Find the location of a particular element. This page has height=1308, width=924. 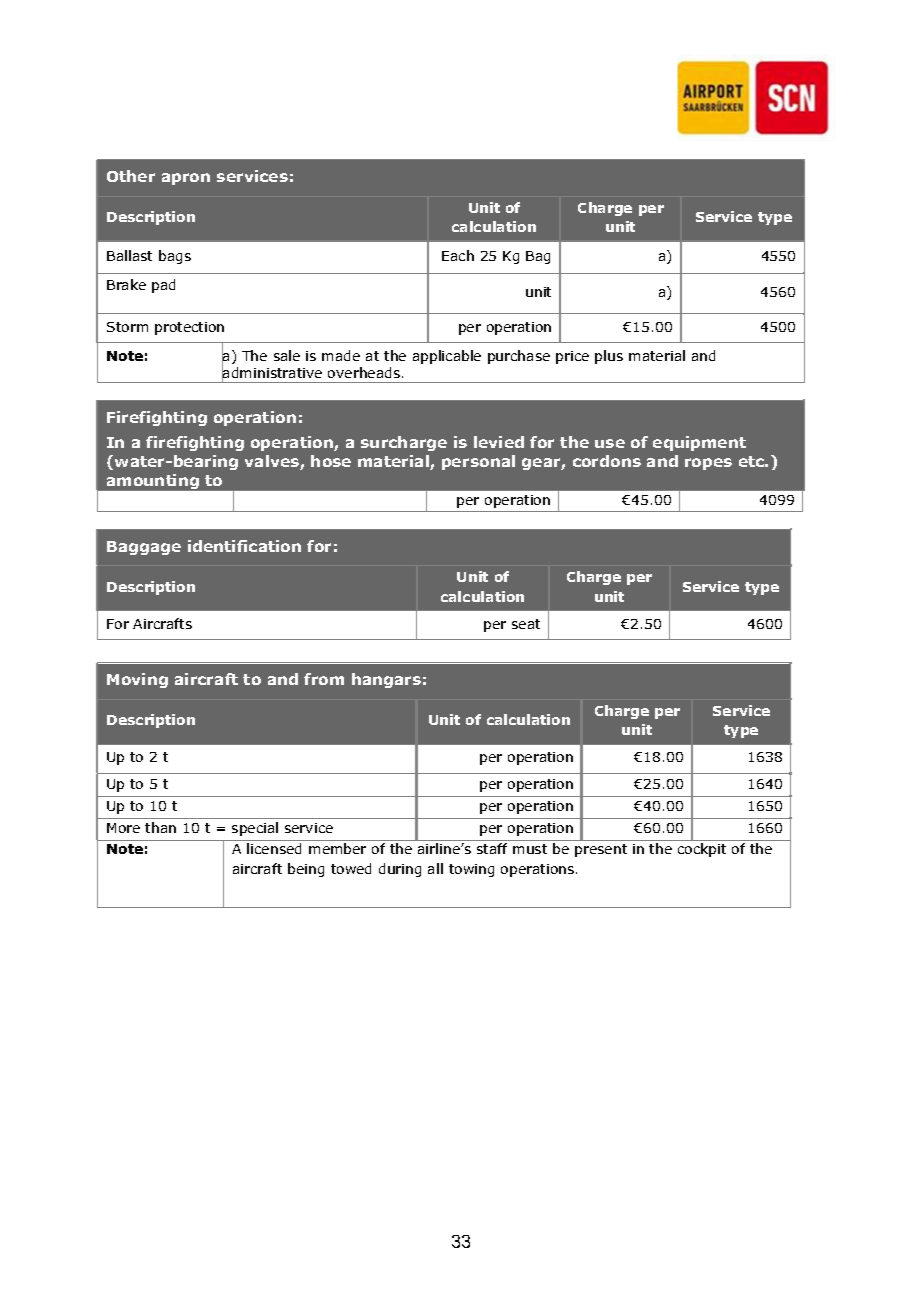

plus is located at coordinates (609, 357).
